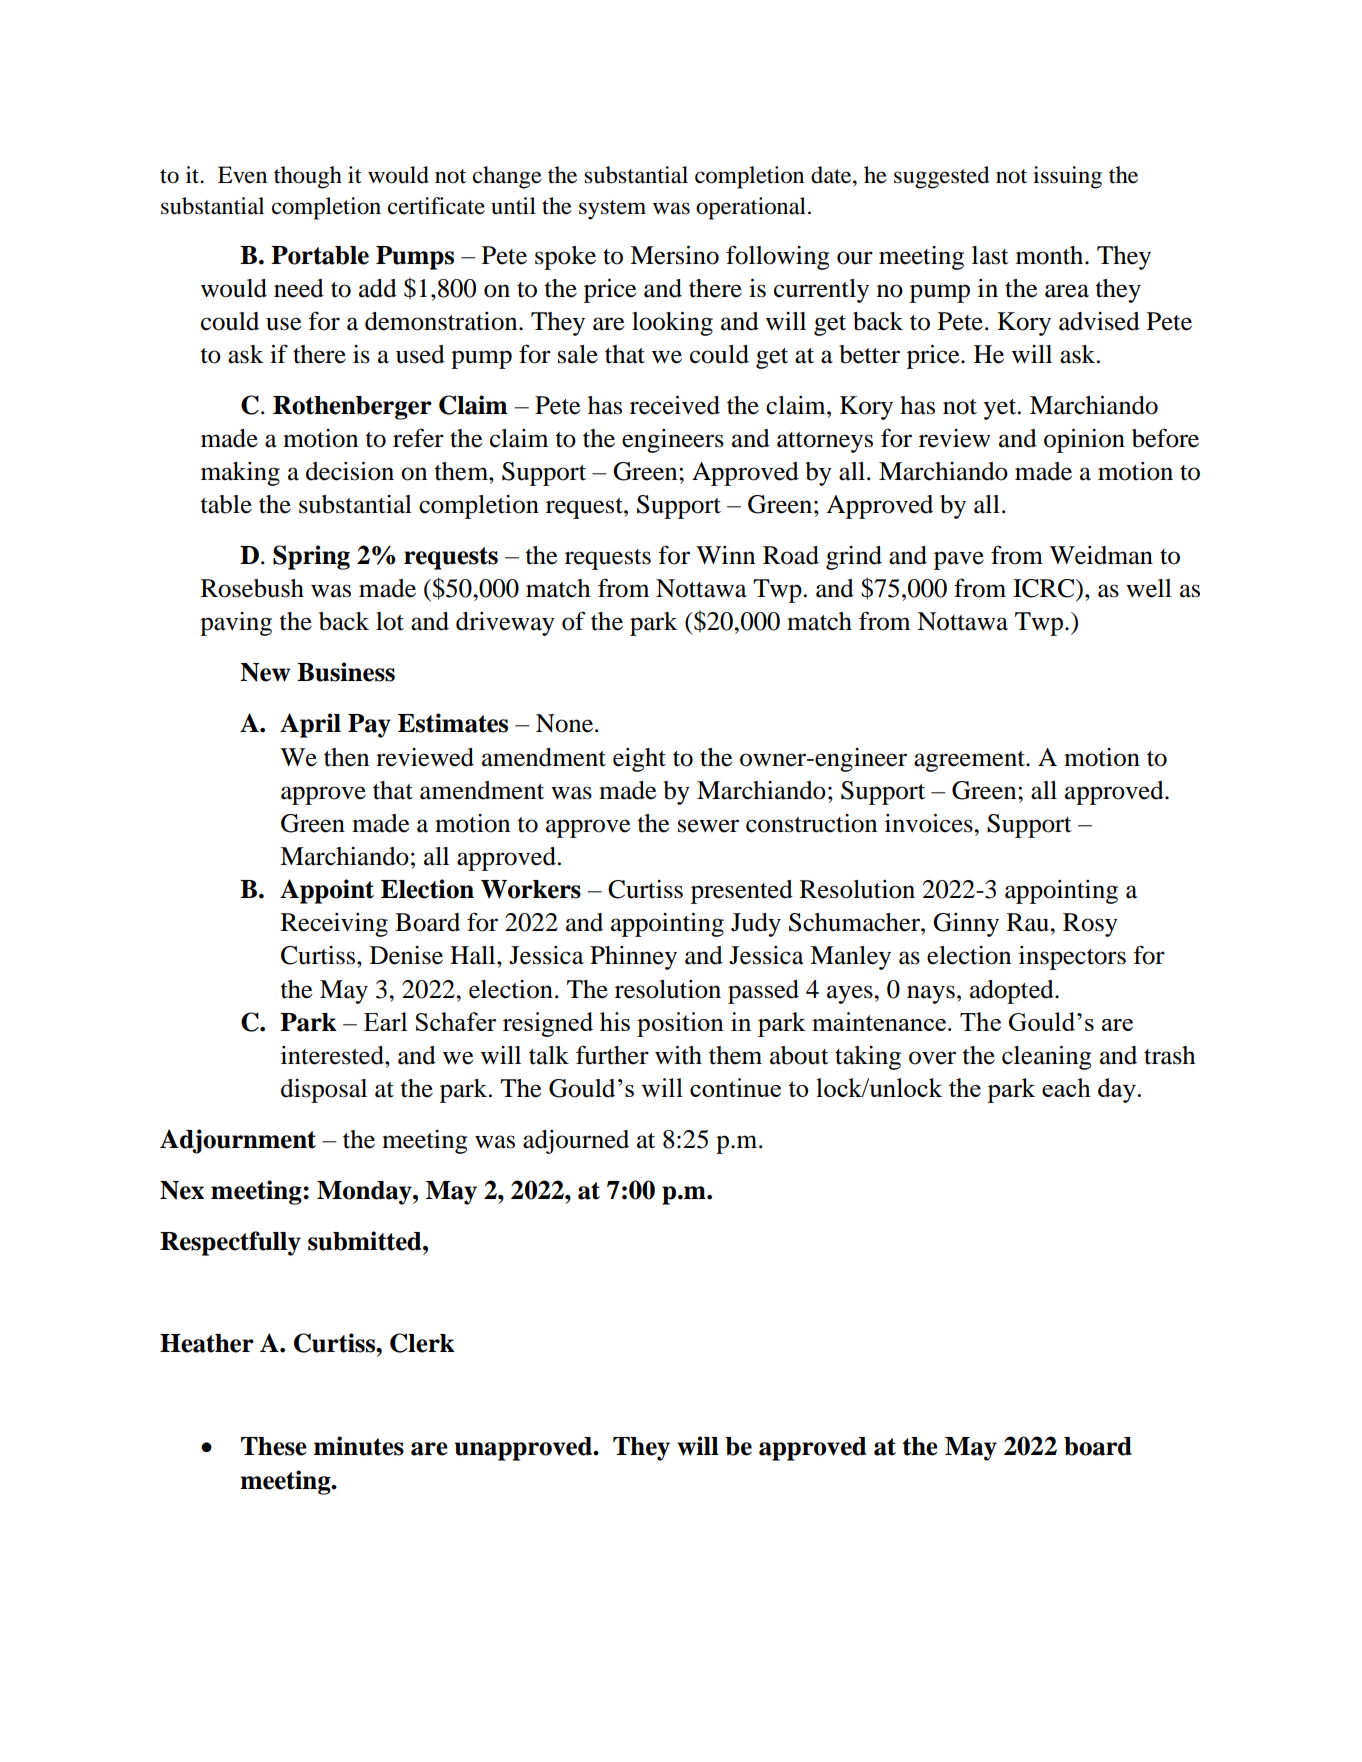  I want to click on These, so click(274, 1446).
